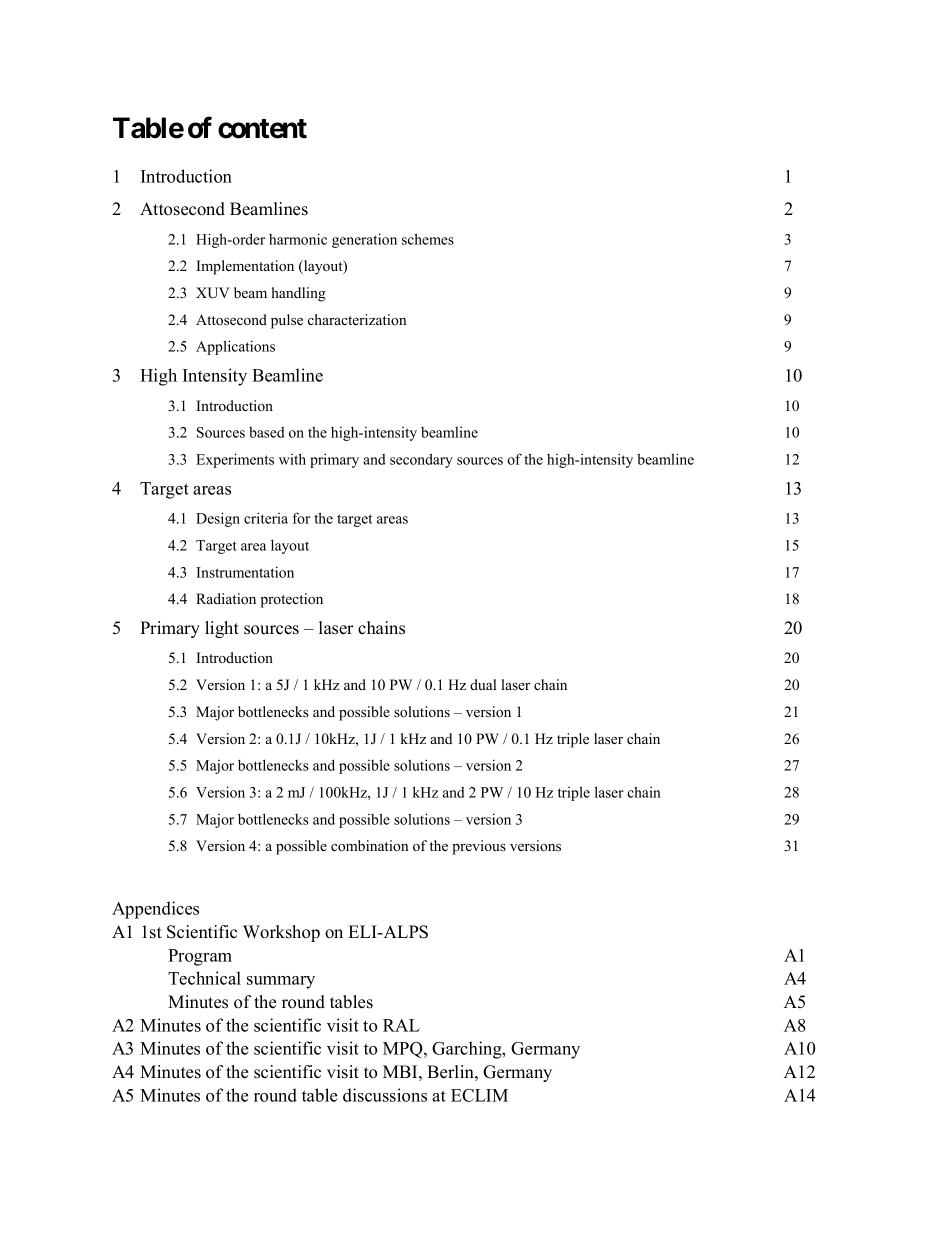 This screenshot has width=952, height=1233. What do you see at coordinates (262, 129) in the screenshot?
I see `content` at bounding box center [262, 129].
